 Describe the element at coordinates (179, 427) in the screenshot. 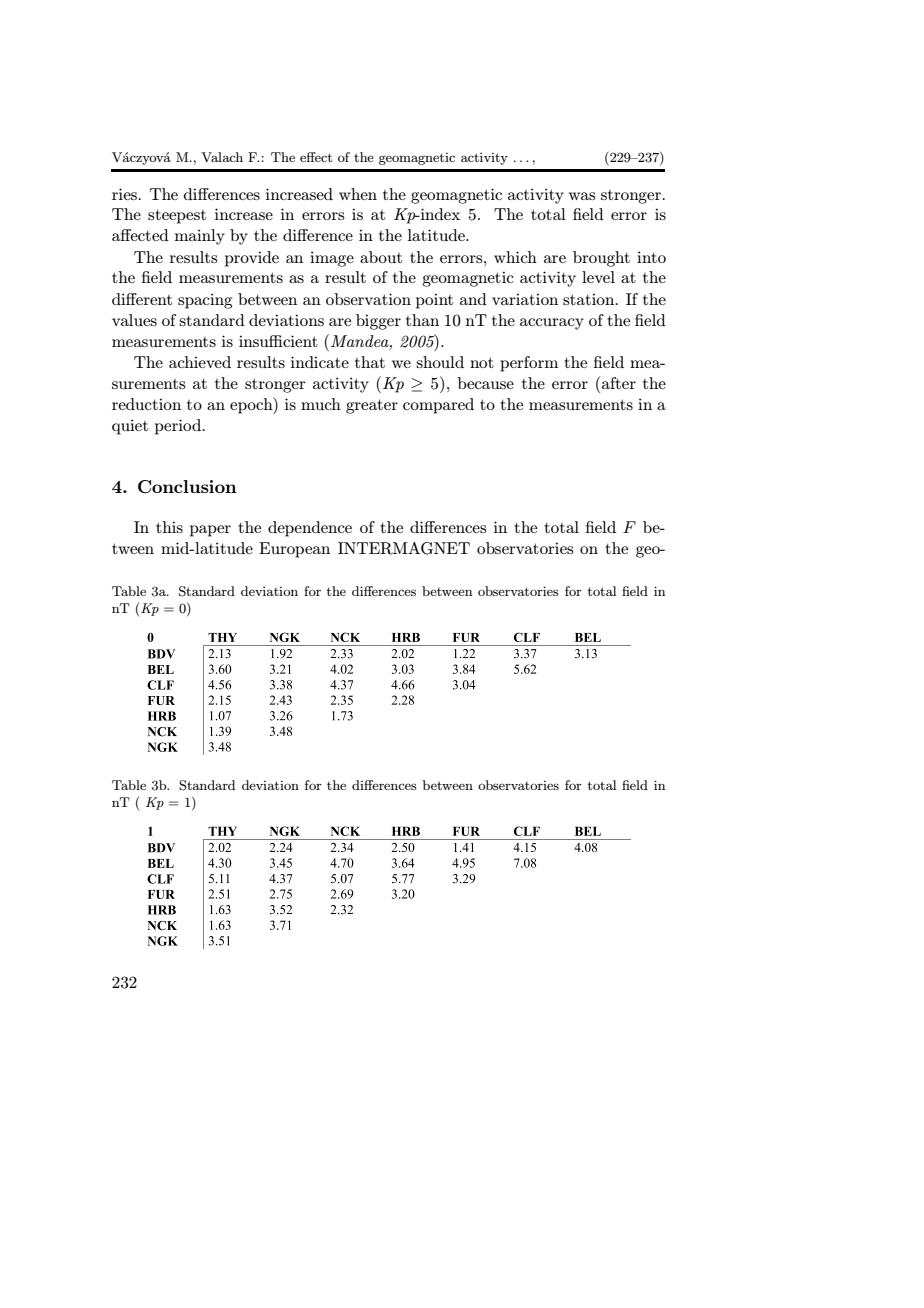

I see `period` at that location.
